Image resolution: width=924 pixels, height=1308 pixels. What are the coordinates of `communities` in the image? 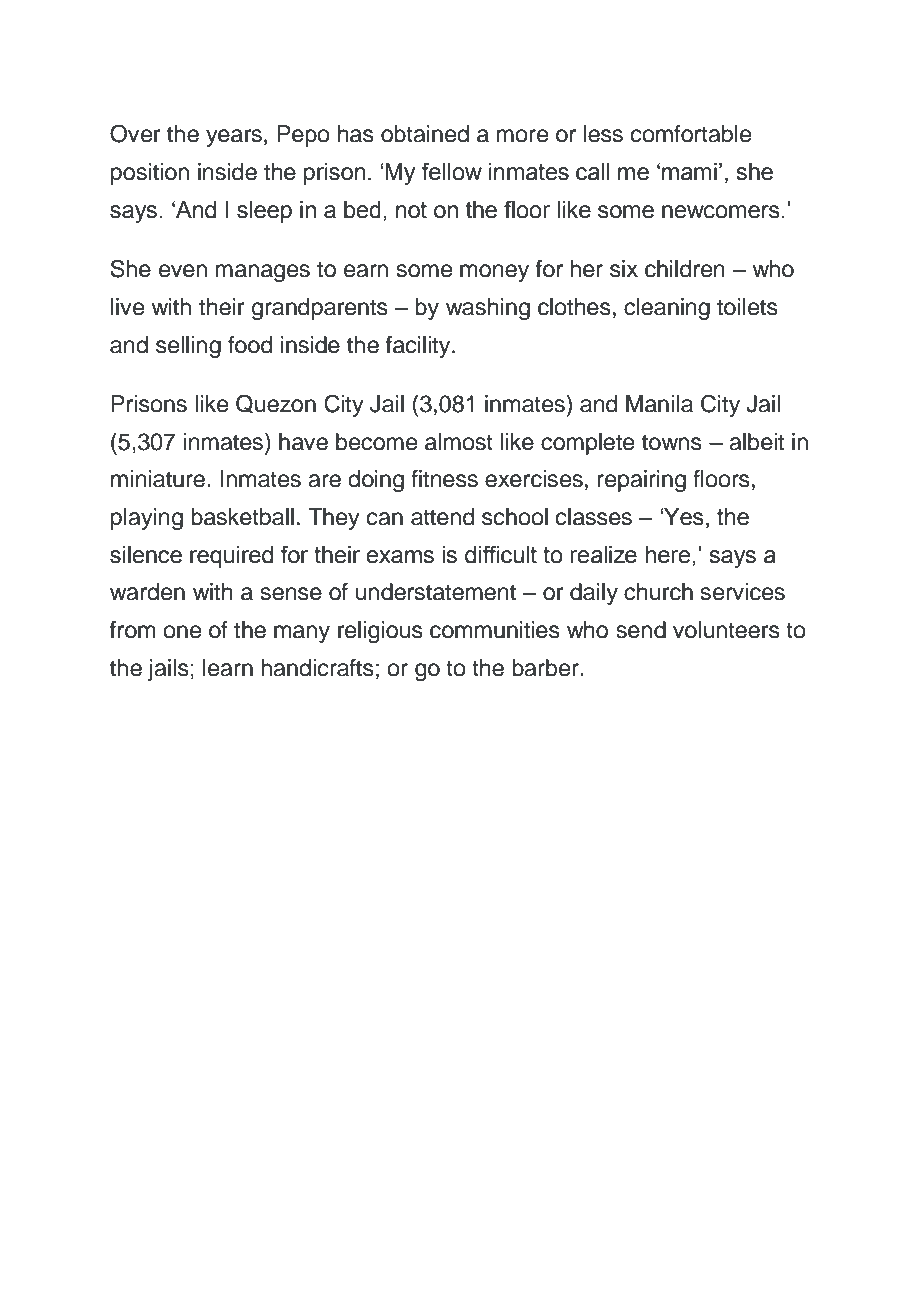 It's located at (495, 630).
